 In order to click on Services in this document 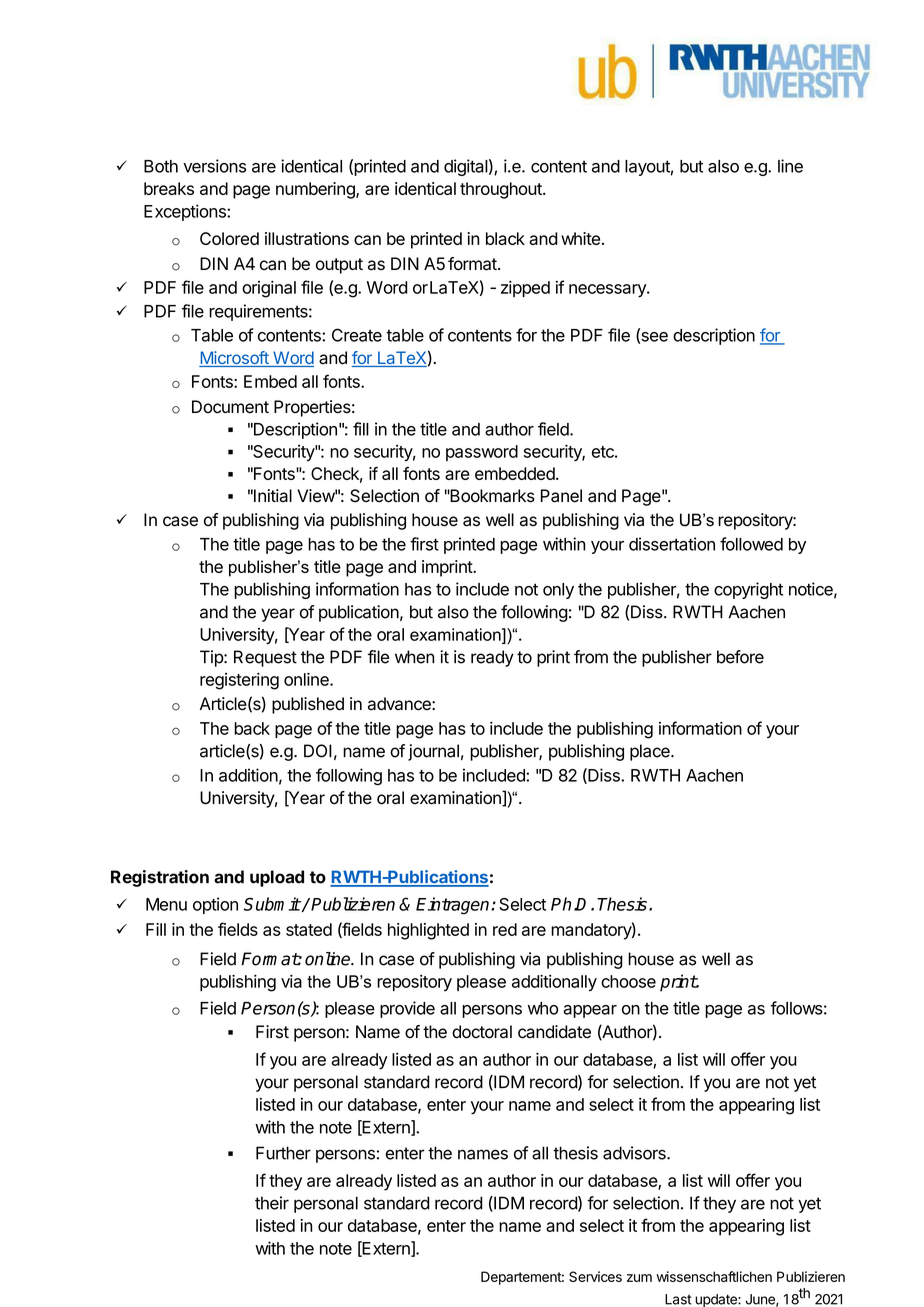, I will do `click(595, 1276)`.
